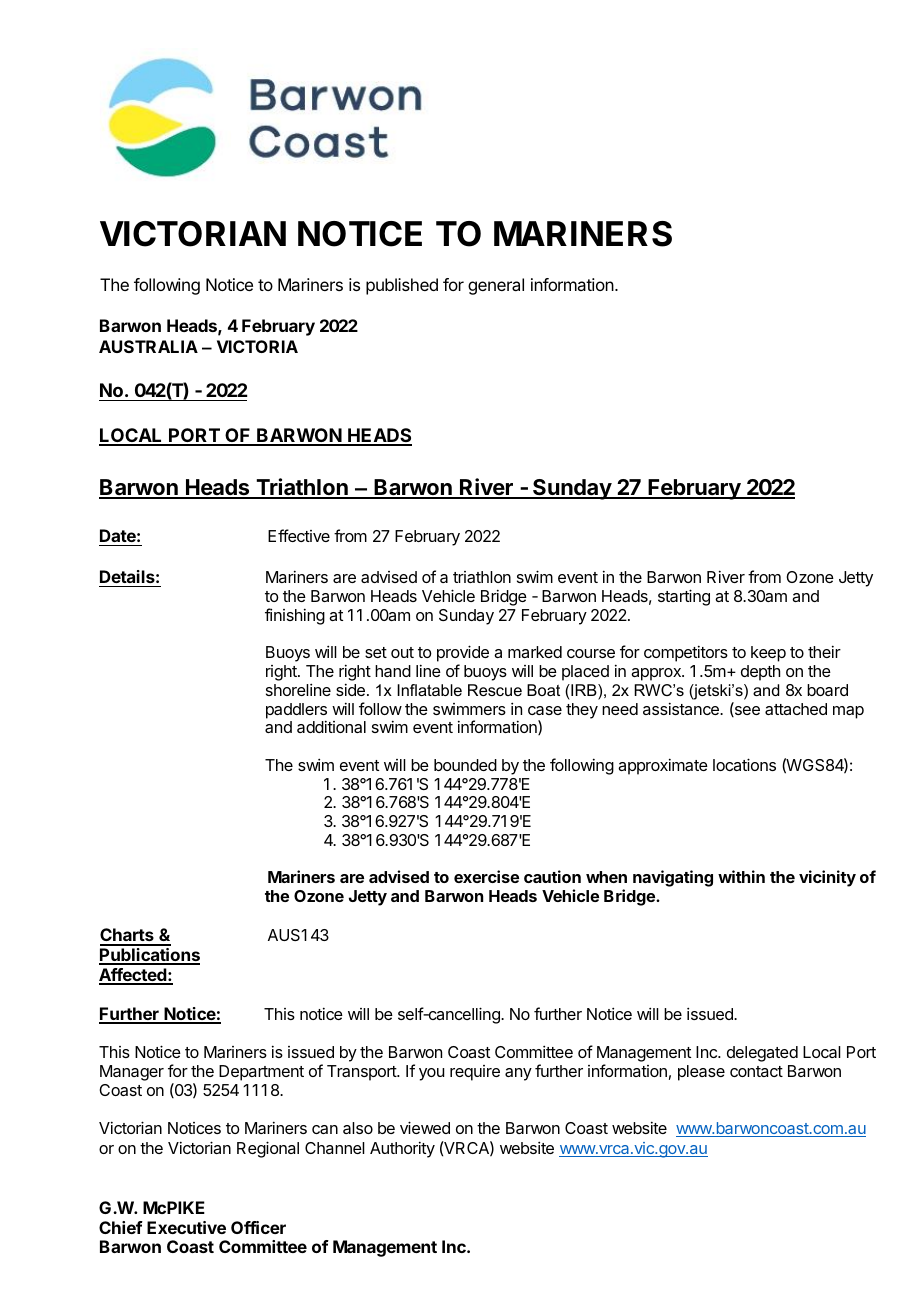 The height and width of the screenshot is (1307, 924). Describe the element at coordinates (186, 1227) in the screenshot. I see `Executive` at that location.
